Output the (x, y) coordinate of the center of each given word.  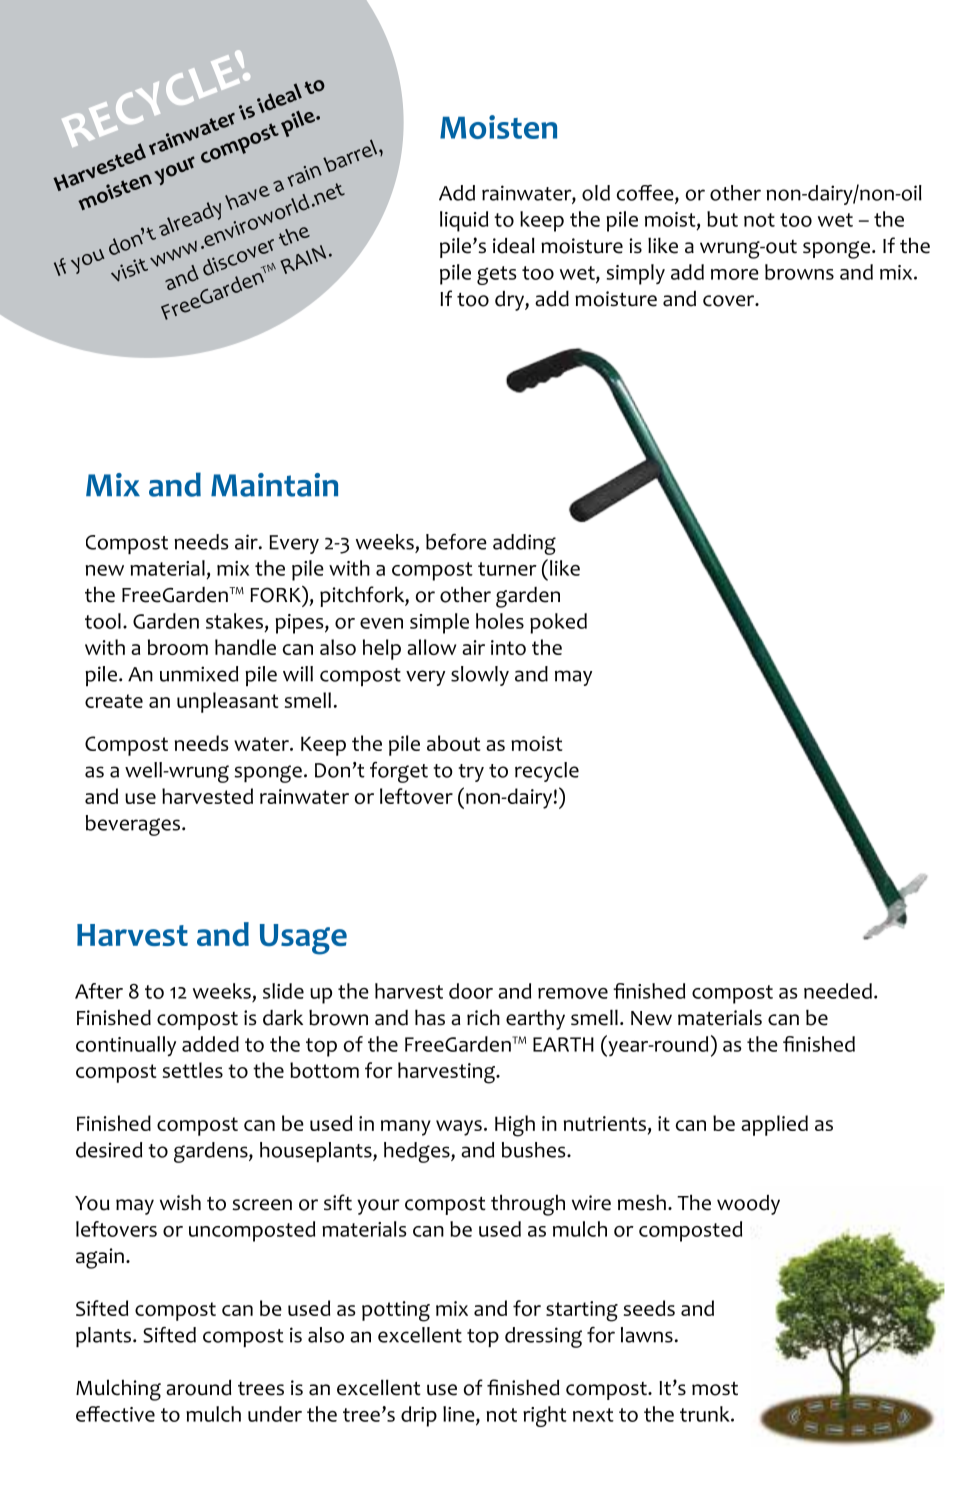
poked (558, 623)
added (210, 1044)
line (460, 1415)
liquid (464, 221)
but (722, 219)
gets (497, 275)
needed (838, 991)
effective (115, 1414)
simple (439, 623)
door (471, 991)
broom (178, 647)
